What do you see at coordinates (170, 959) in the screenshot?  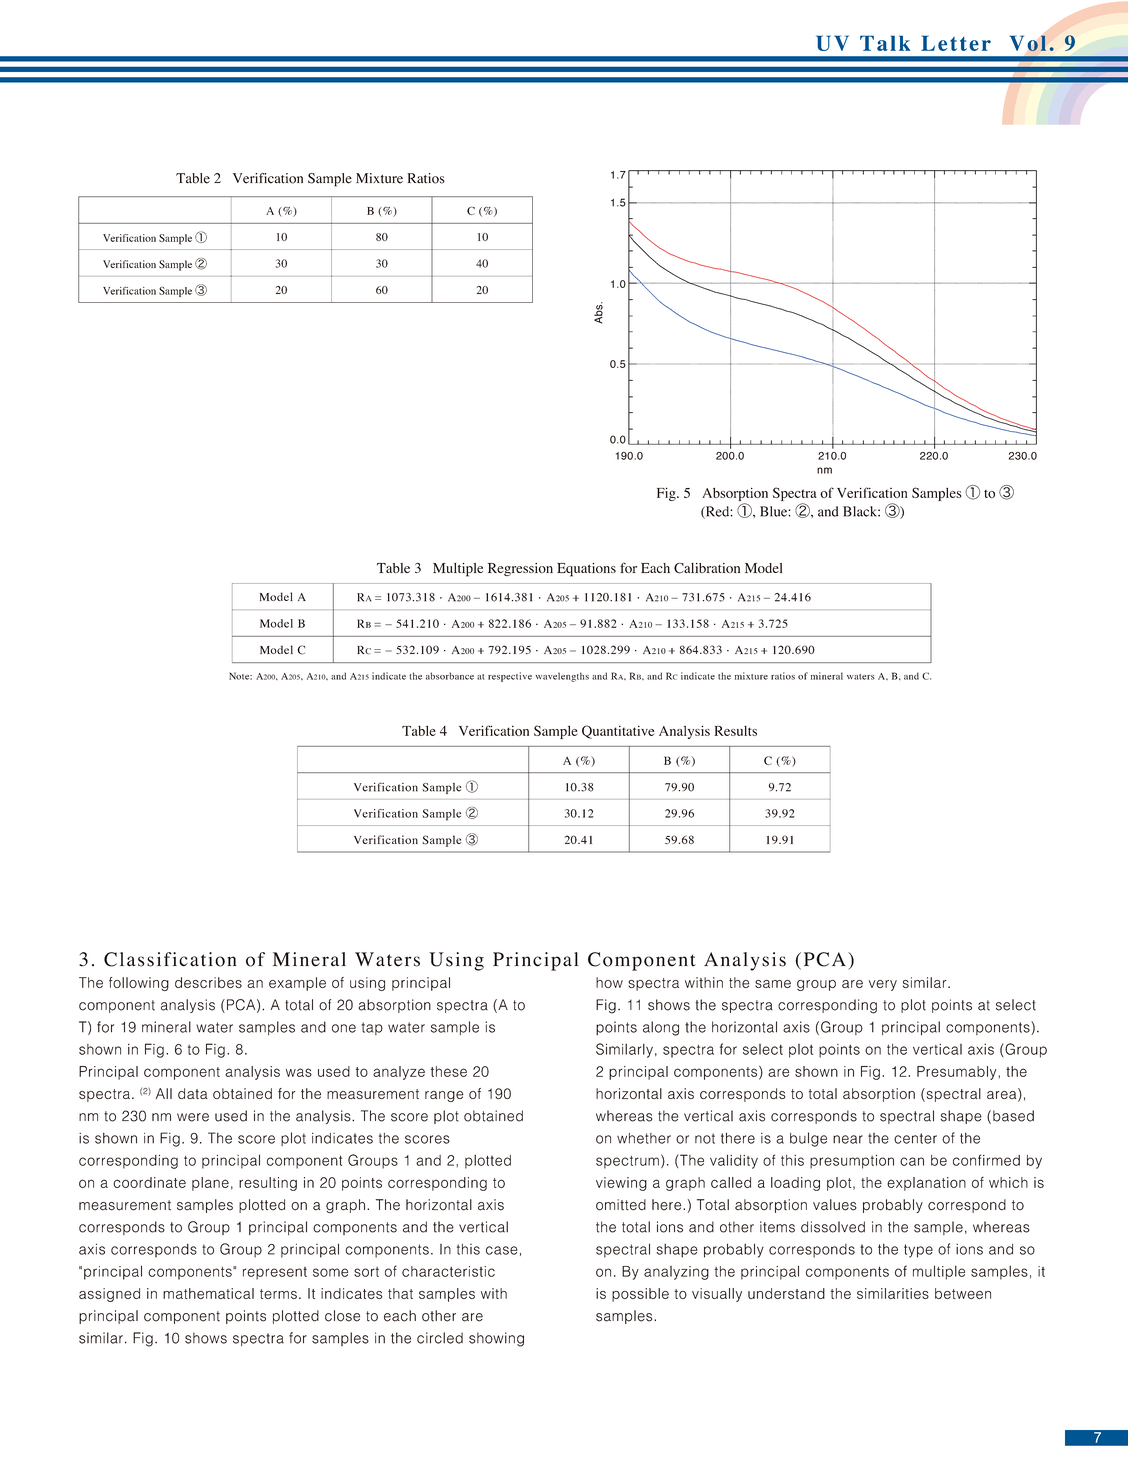 I see `Classification` at bounding box center [170, 959].
